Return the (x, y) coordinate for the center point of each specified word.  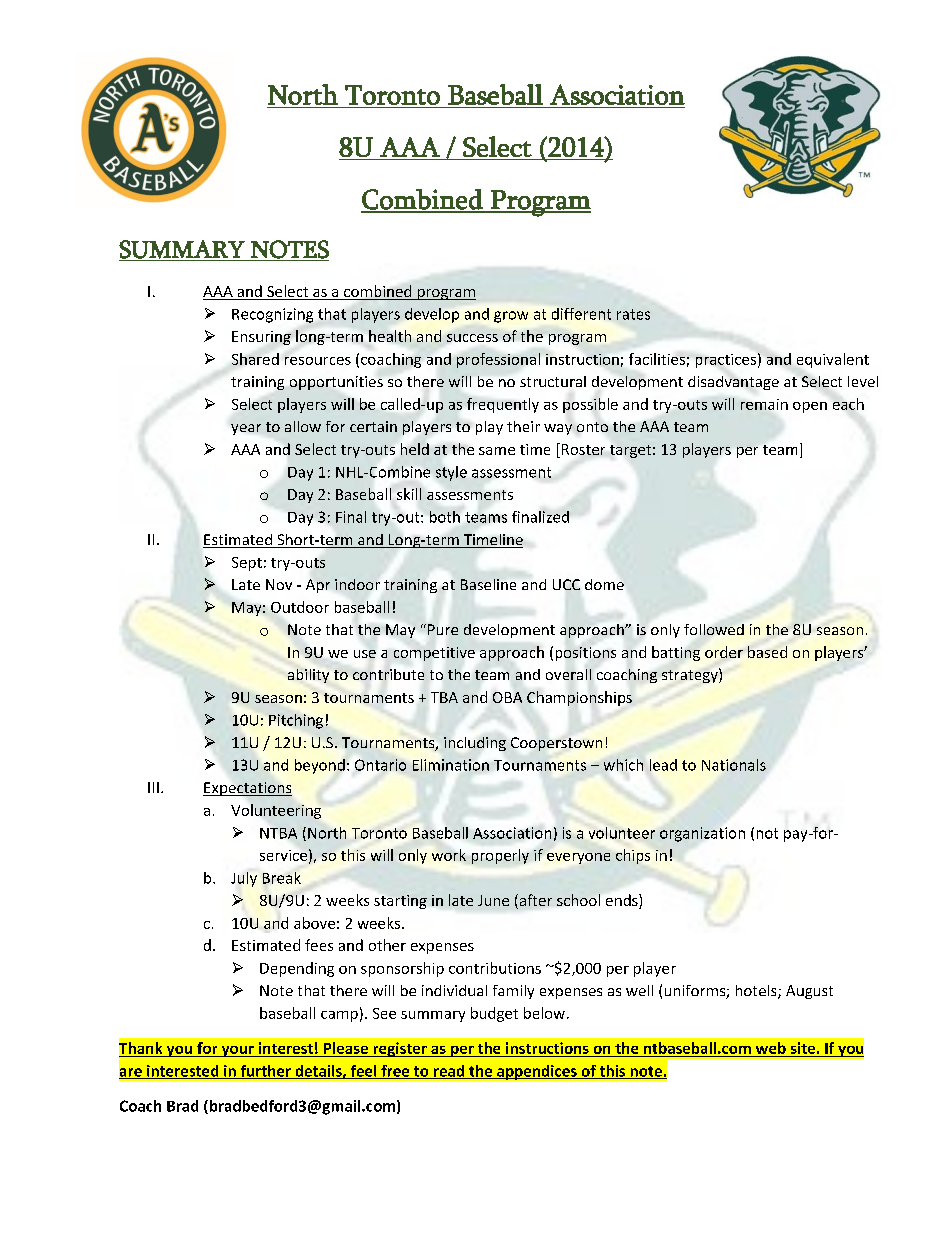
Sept (247, 564)
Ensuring (261, 338)
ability (308, 676)
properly (500, 856)
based (767, 652)
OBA (507, 697)
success (472, 338)
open (810, 407)
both (445, 517)
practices (726, 361)
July (244, 879)
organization (702, 834)
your (237, 1051)
